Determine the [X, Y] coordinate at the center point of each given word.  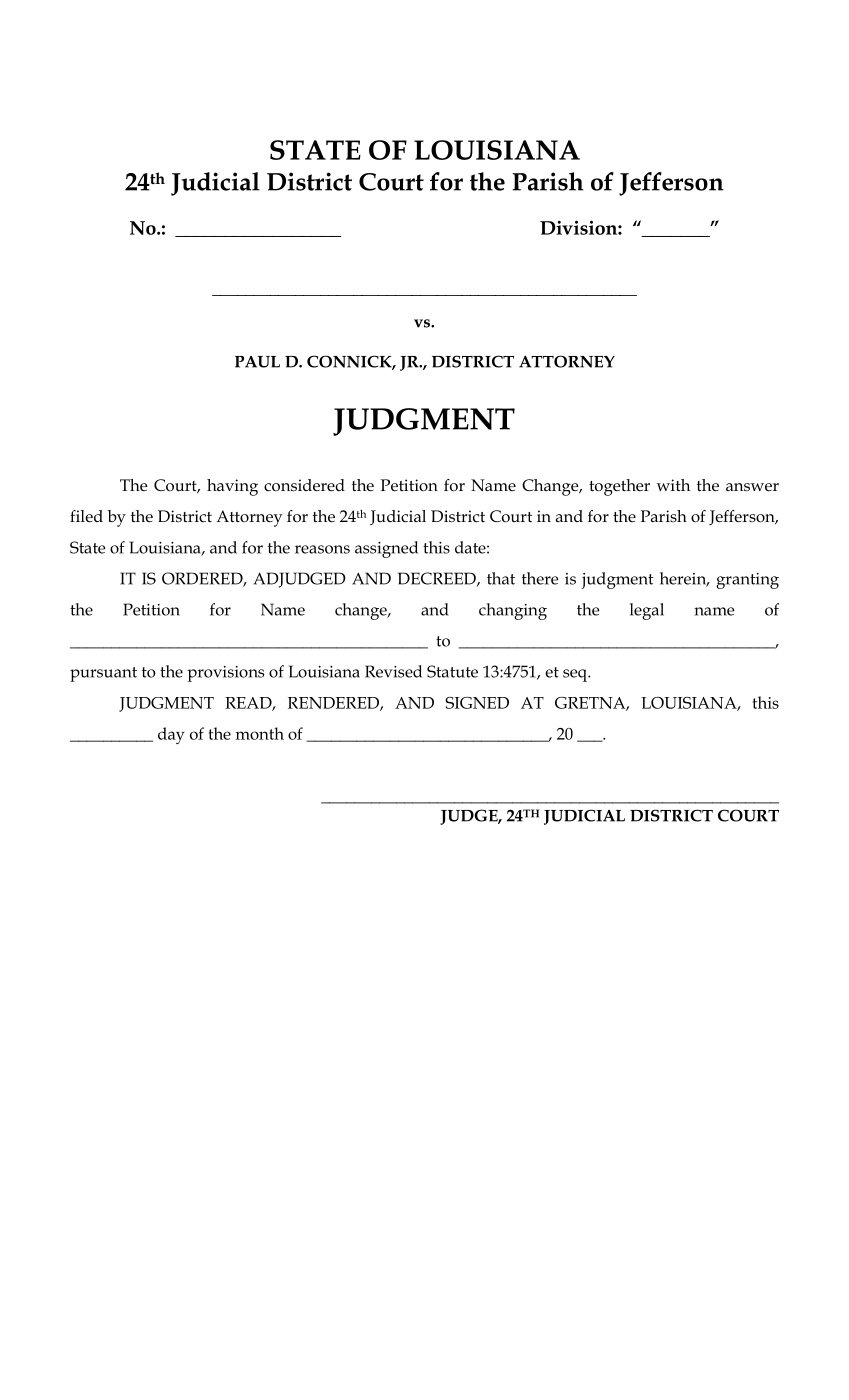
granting [747, 581]
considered [304, 485]
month [260, 733]
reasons [322, 549]
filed [86, 516]
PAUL [257, 362]
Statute [452, 671]
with [673, 485]
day [171, 735]
